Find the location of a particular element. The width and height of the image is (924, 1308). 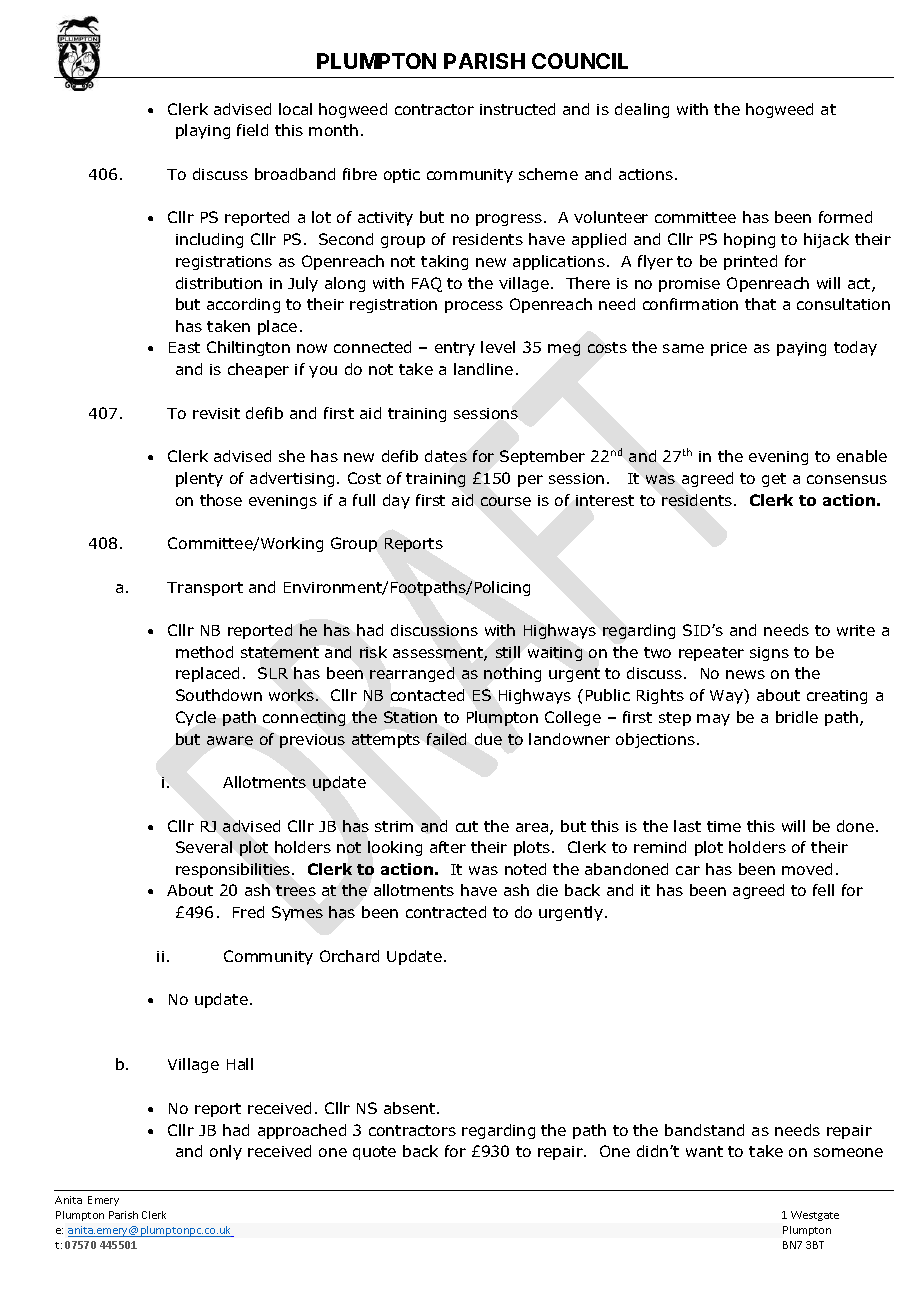

fell is located at coordinates (823, 890).
